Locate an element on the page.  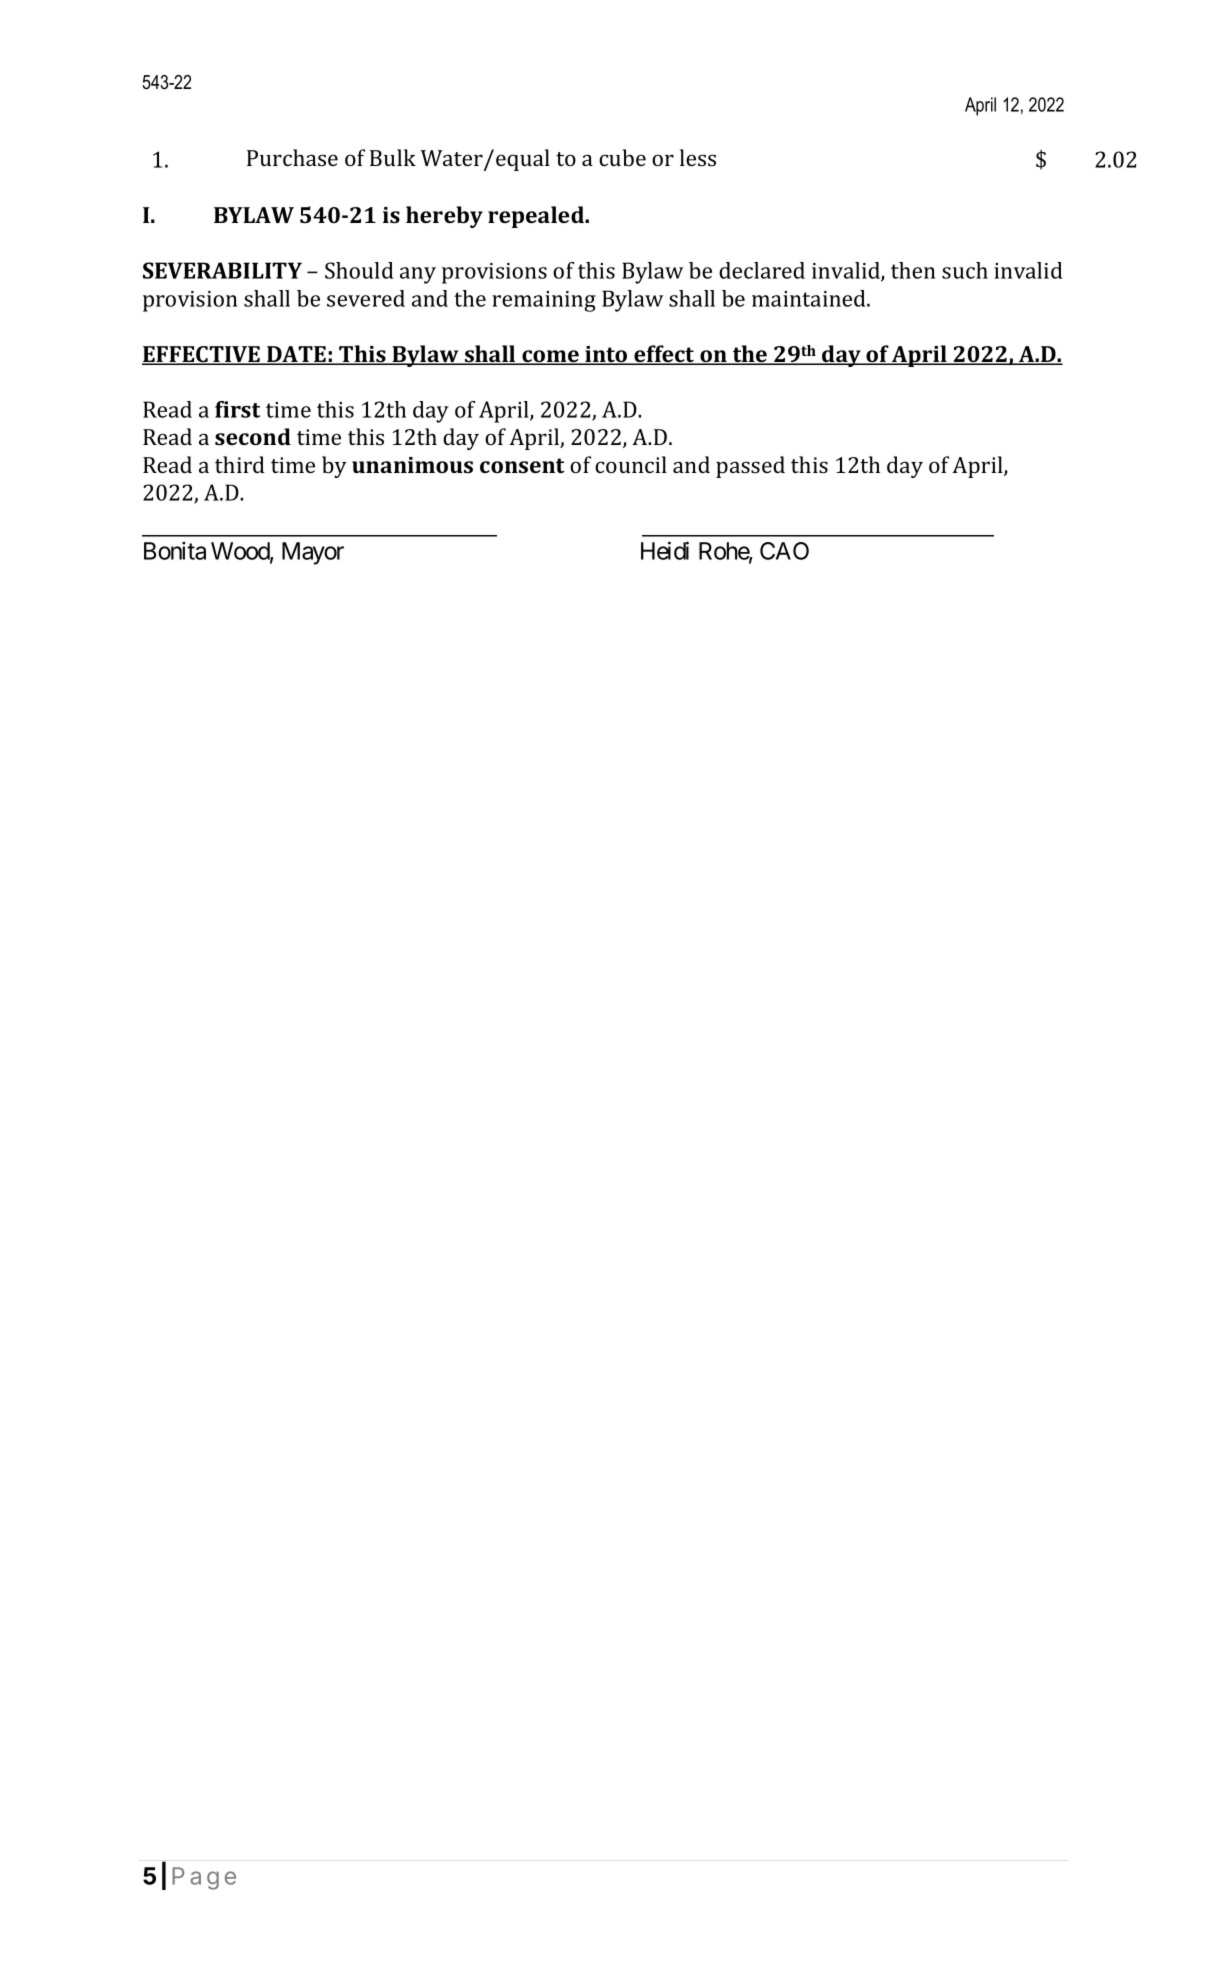
CAO is located at coordinates (784, 551).
